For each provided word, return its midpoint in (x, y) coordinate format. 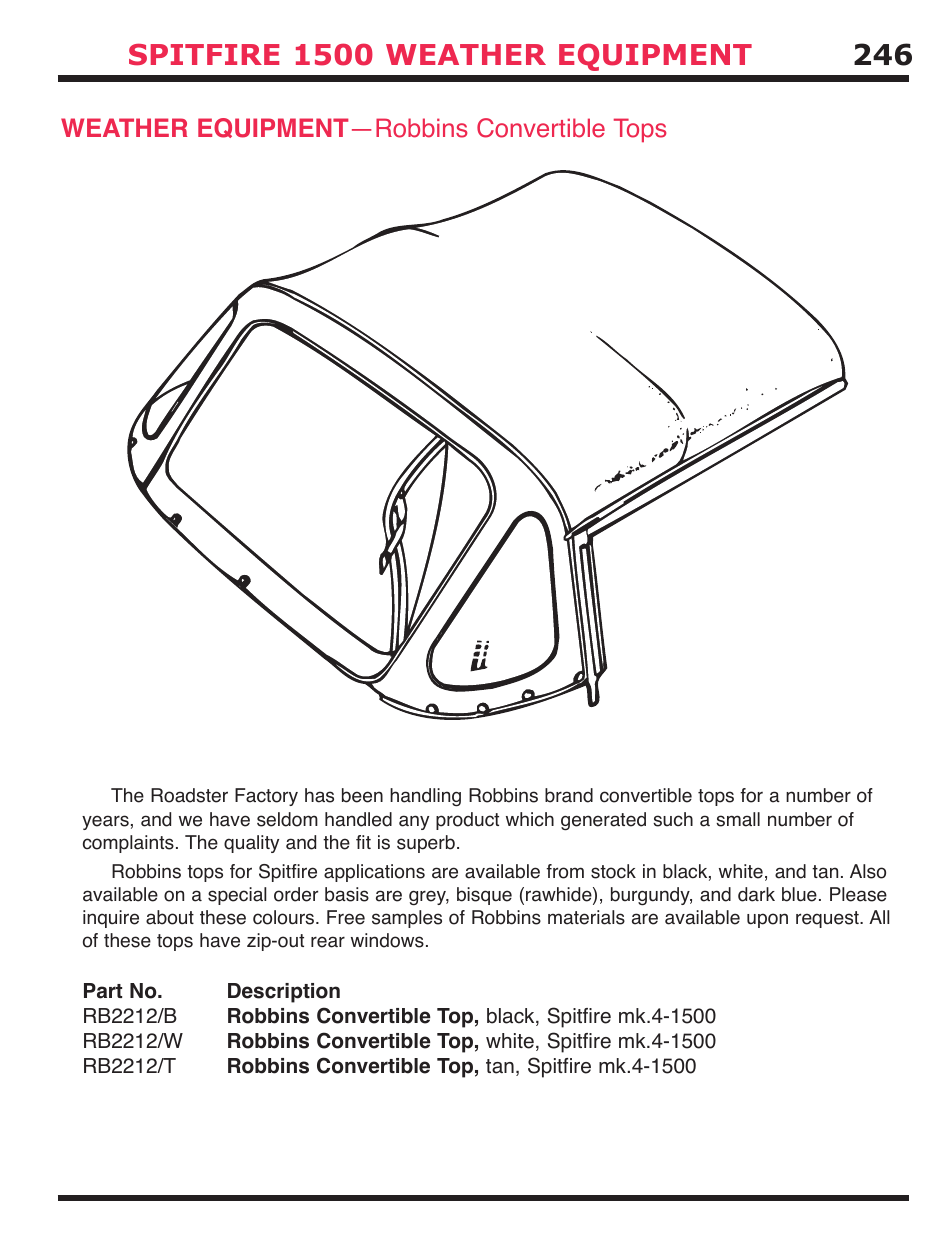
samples (407, 919)
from (565, 871)
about (170, 917)
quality (251, 844)
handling (425, 797)
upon (767, 920)
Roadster (189, 795)
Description (284, 993)
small (738, 819)
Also (868, 871)
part (103, 991)
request (828, 919)
